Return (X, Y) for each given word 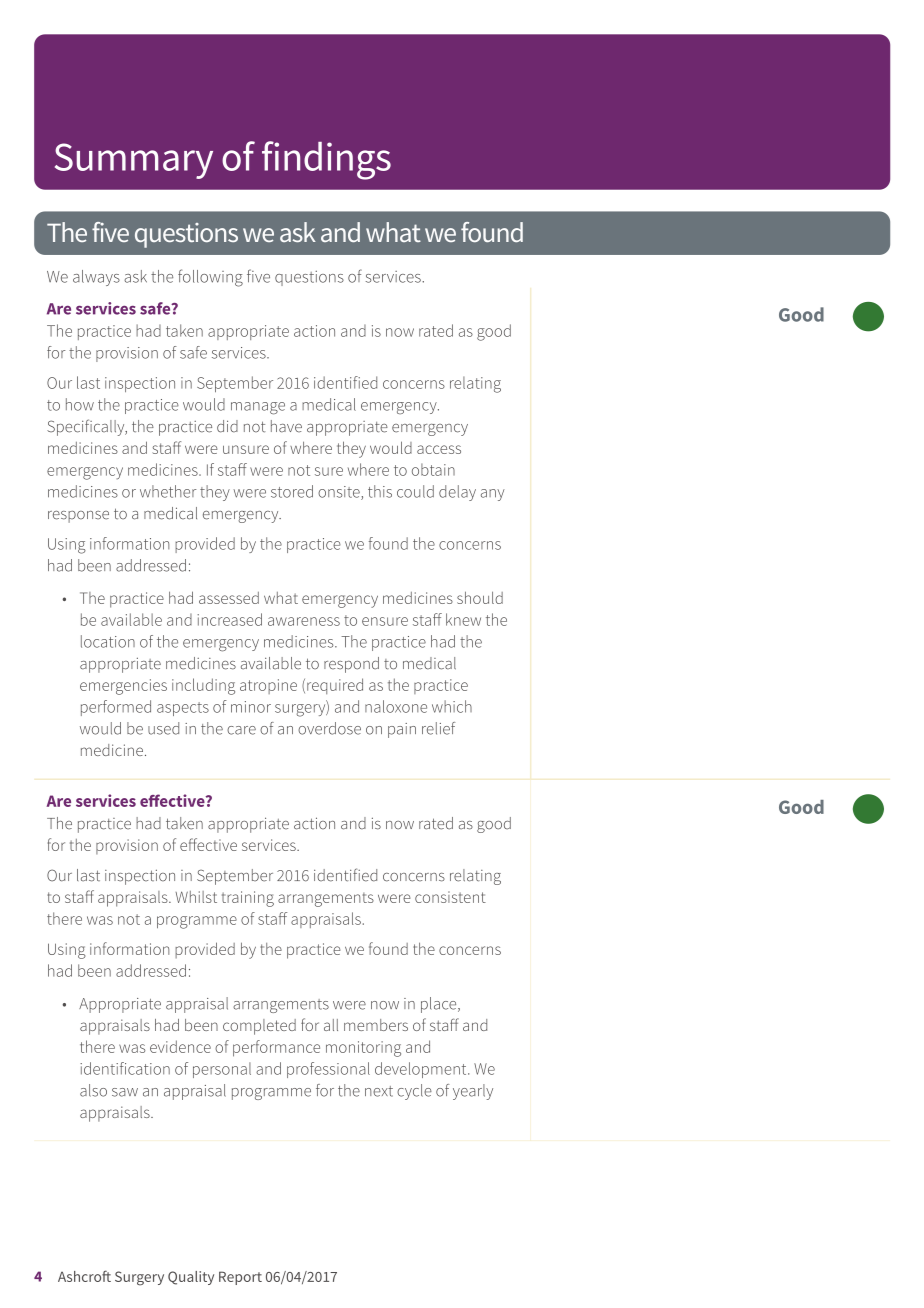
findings (326, 160)
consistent (450, 897)
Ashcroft (84, 1276)
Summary (134, 161)
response (78, 517)
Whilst (196, 897)
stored (292, 491)
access (439, 449)
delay (457, 493)
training (248, 899)
